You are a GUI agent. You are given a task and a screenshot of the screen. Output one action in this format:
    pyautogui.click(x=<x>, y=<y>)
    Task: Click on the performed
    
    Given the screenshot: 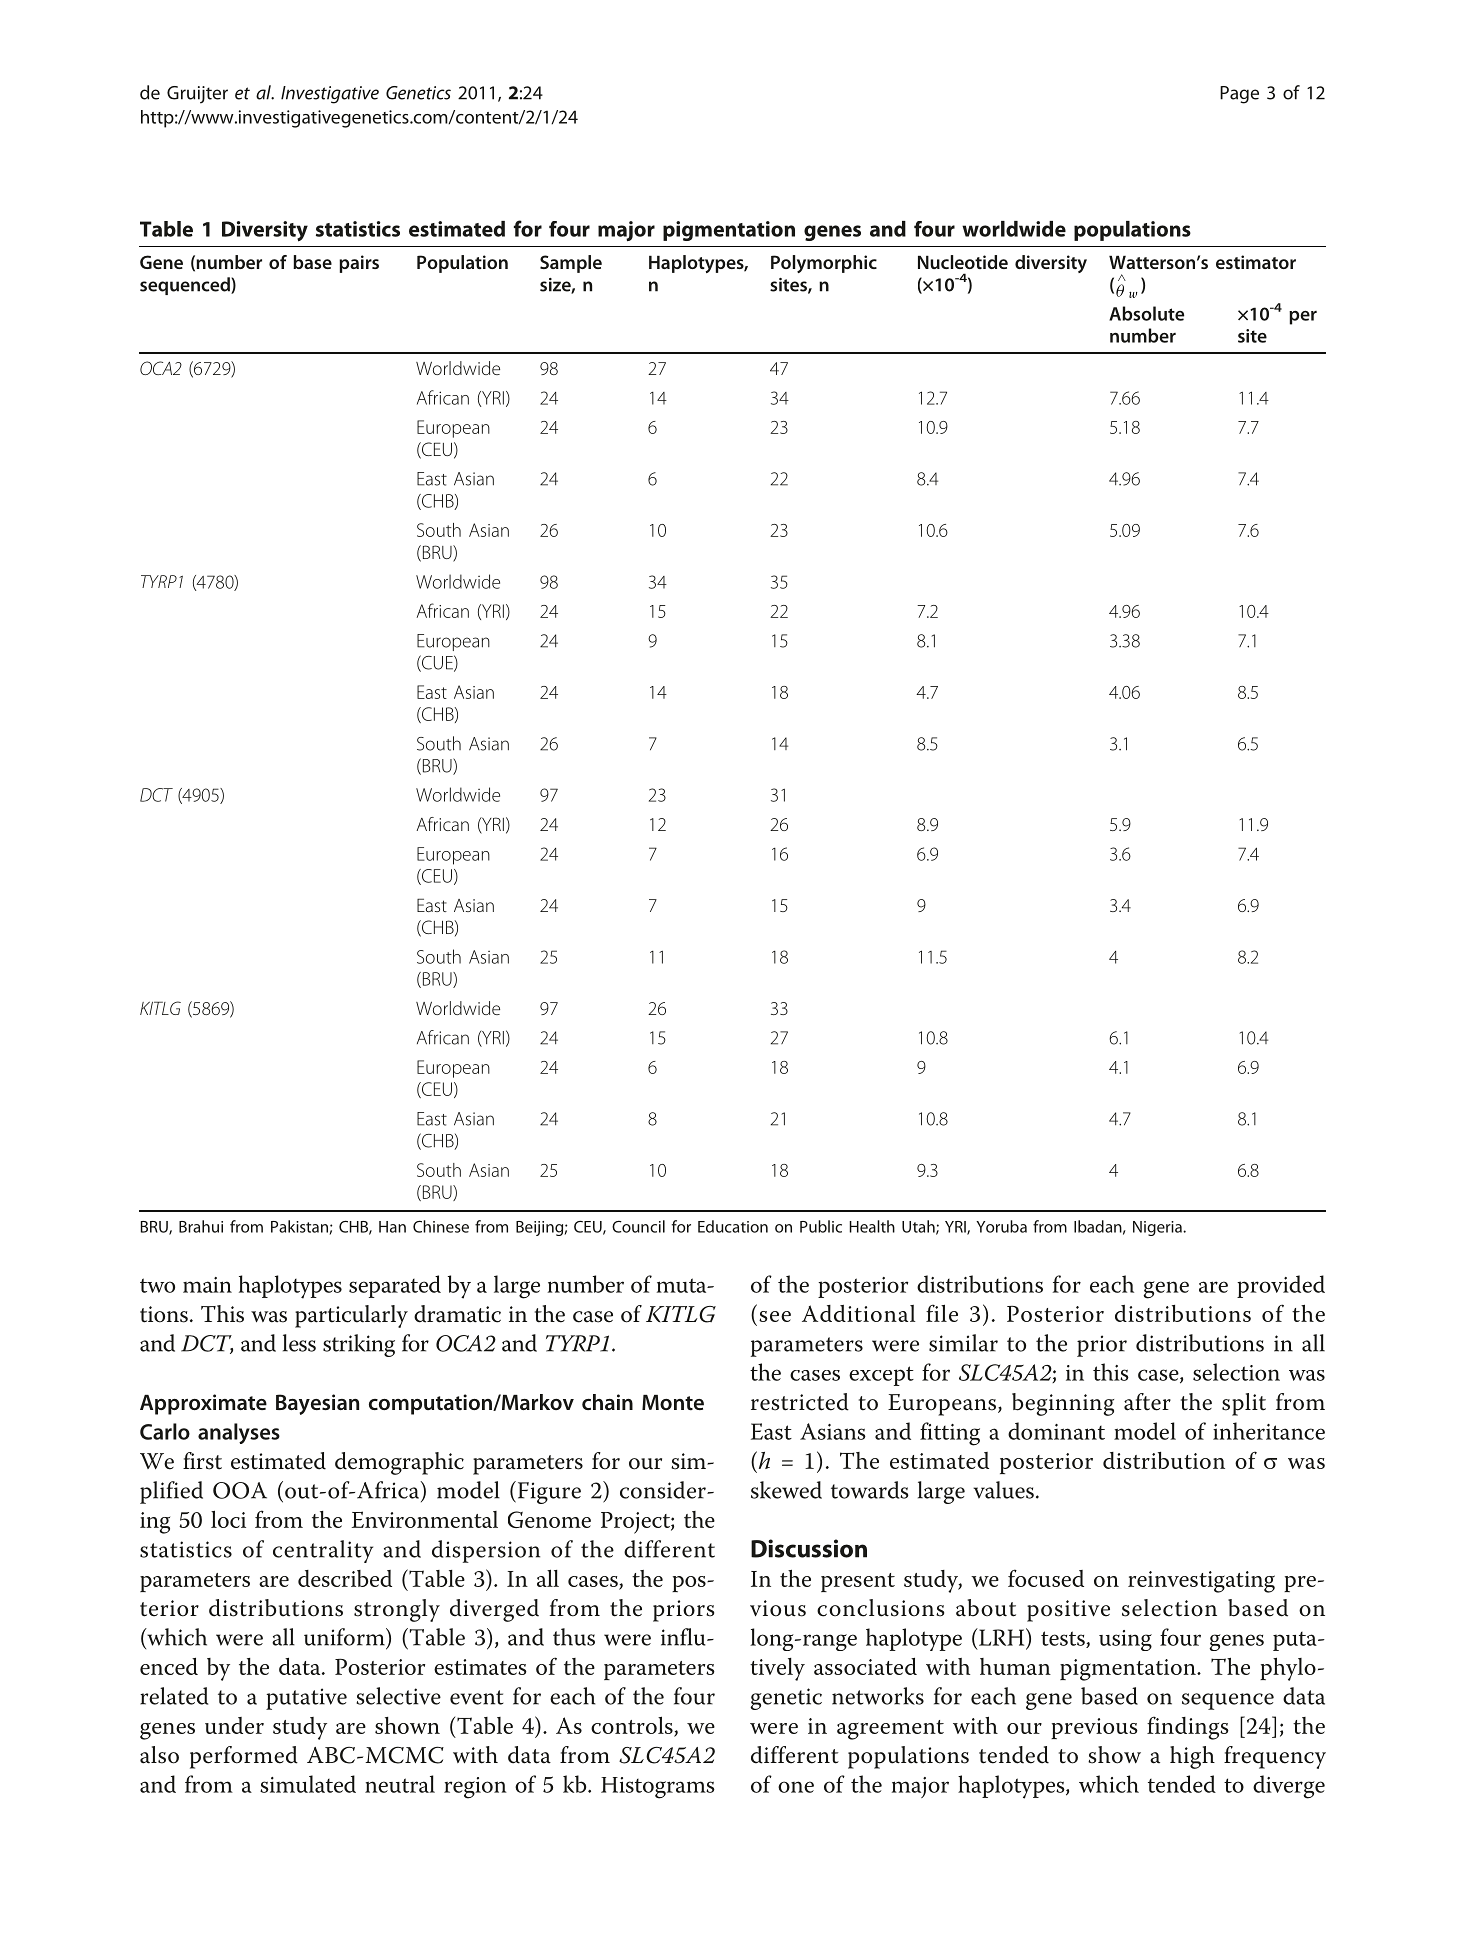 What is the action you would take?
    pyautogui.click(x=244, y=1757)
